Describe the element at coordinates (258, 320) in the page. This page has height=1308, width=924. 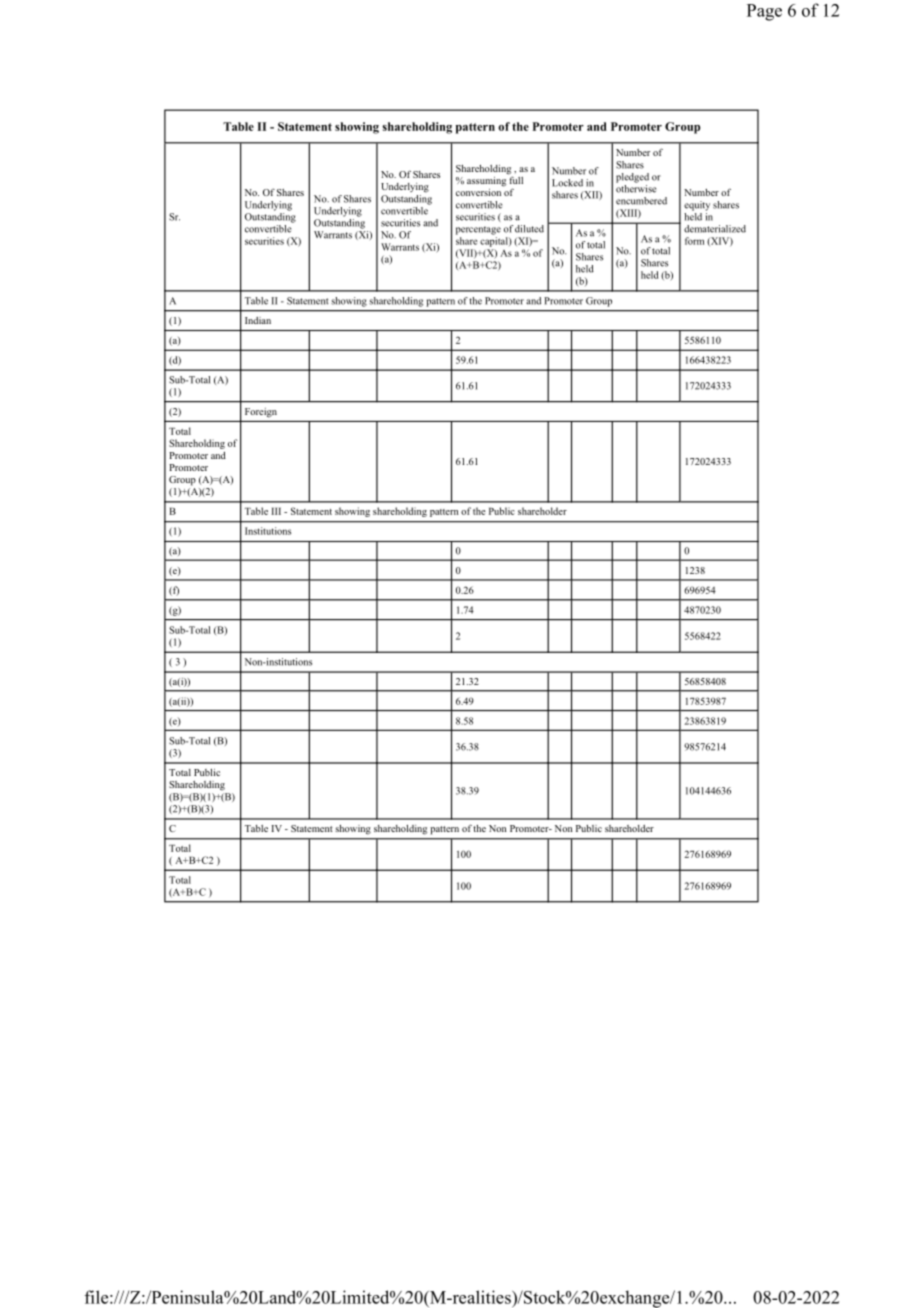
I see `Indian` at that location.
